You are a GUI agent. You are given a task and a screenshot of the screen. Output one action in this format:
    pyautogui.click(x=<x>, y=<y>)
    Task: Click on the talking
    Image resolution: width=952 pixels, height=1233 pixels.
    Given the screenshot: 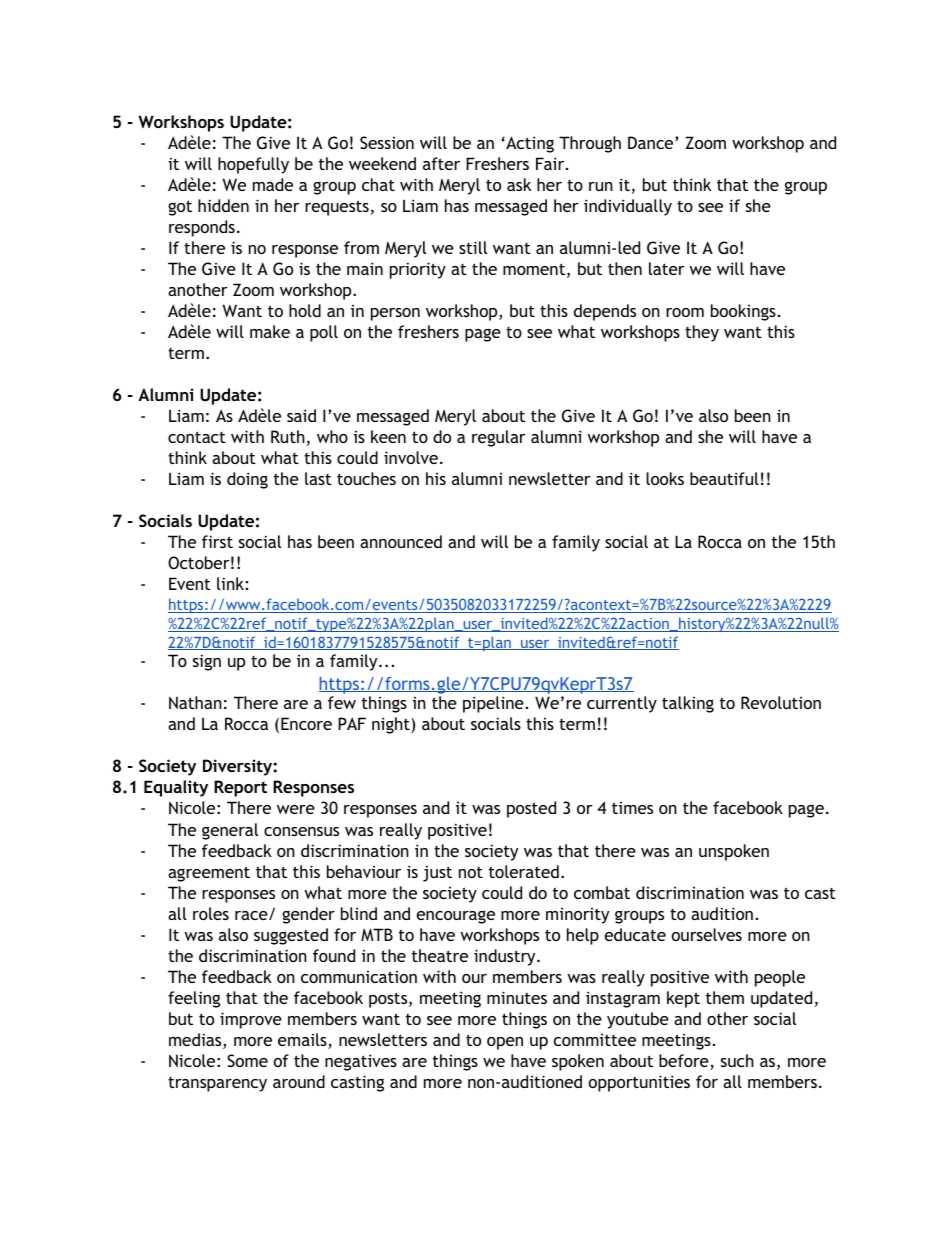 What is the action you would take?
    pyautogui.click(x=688, y=704)
